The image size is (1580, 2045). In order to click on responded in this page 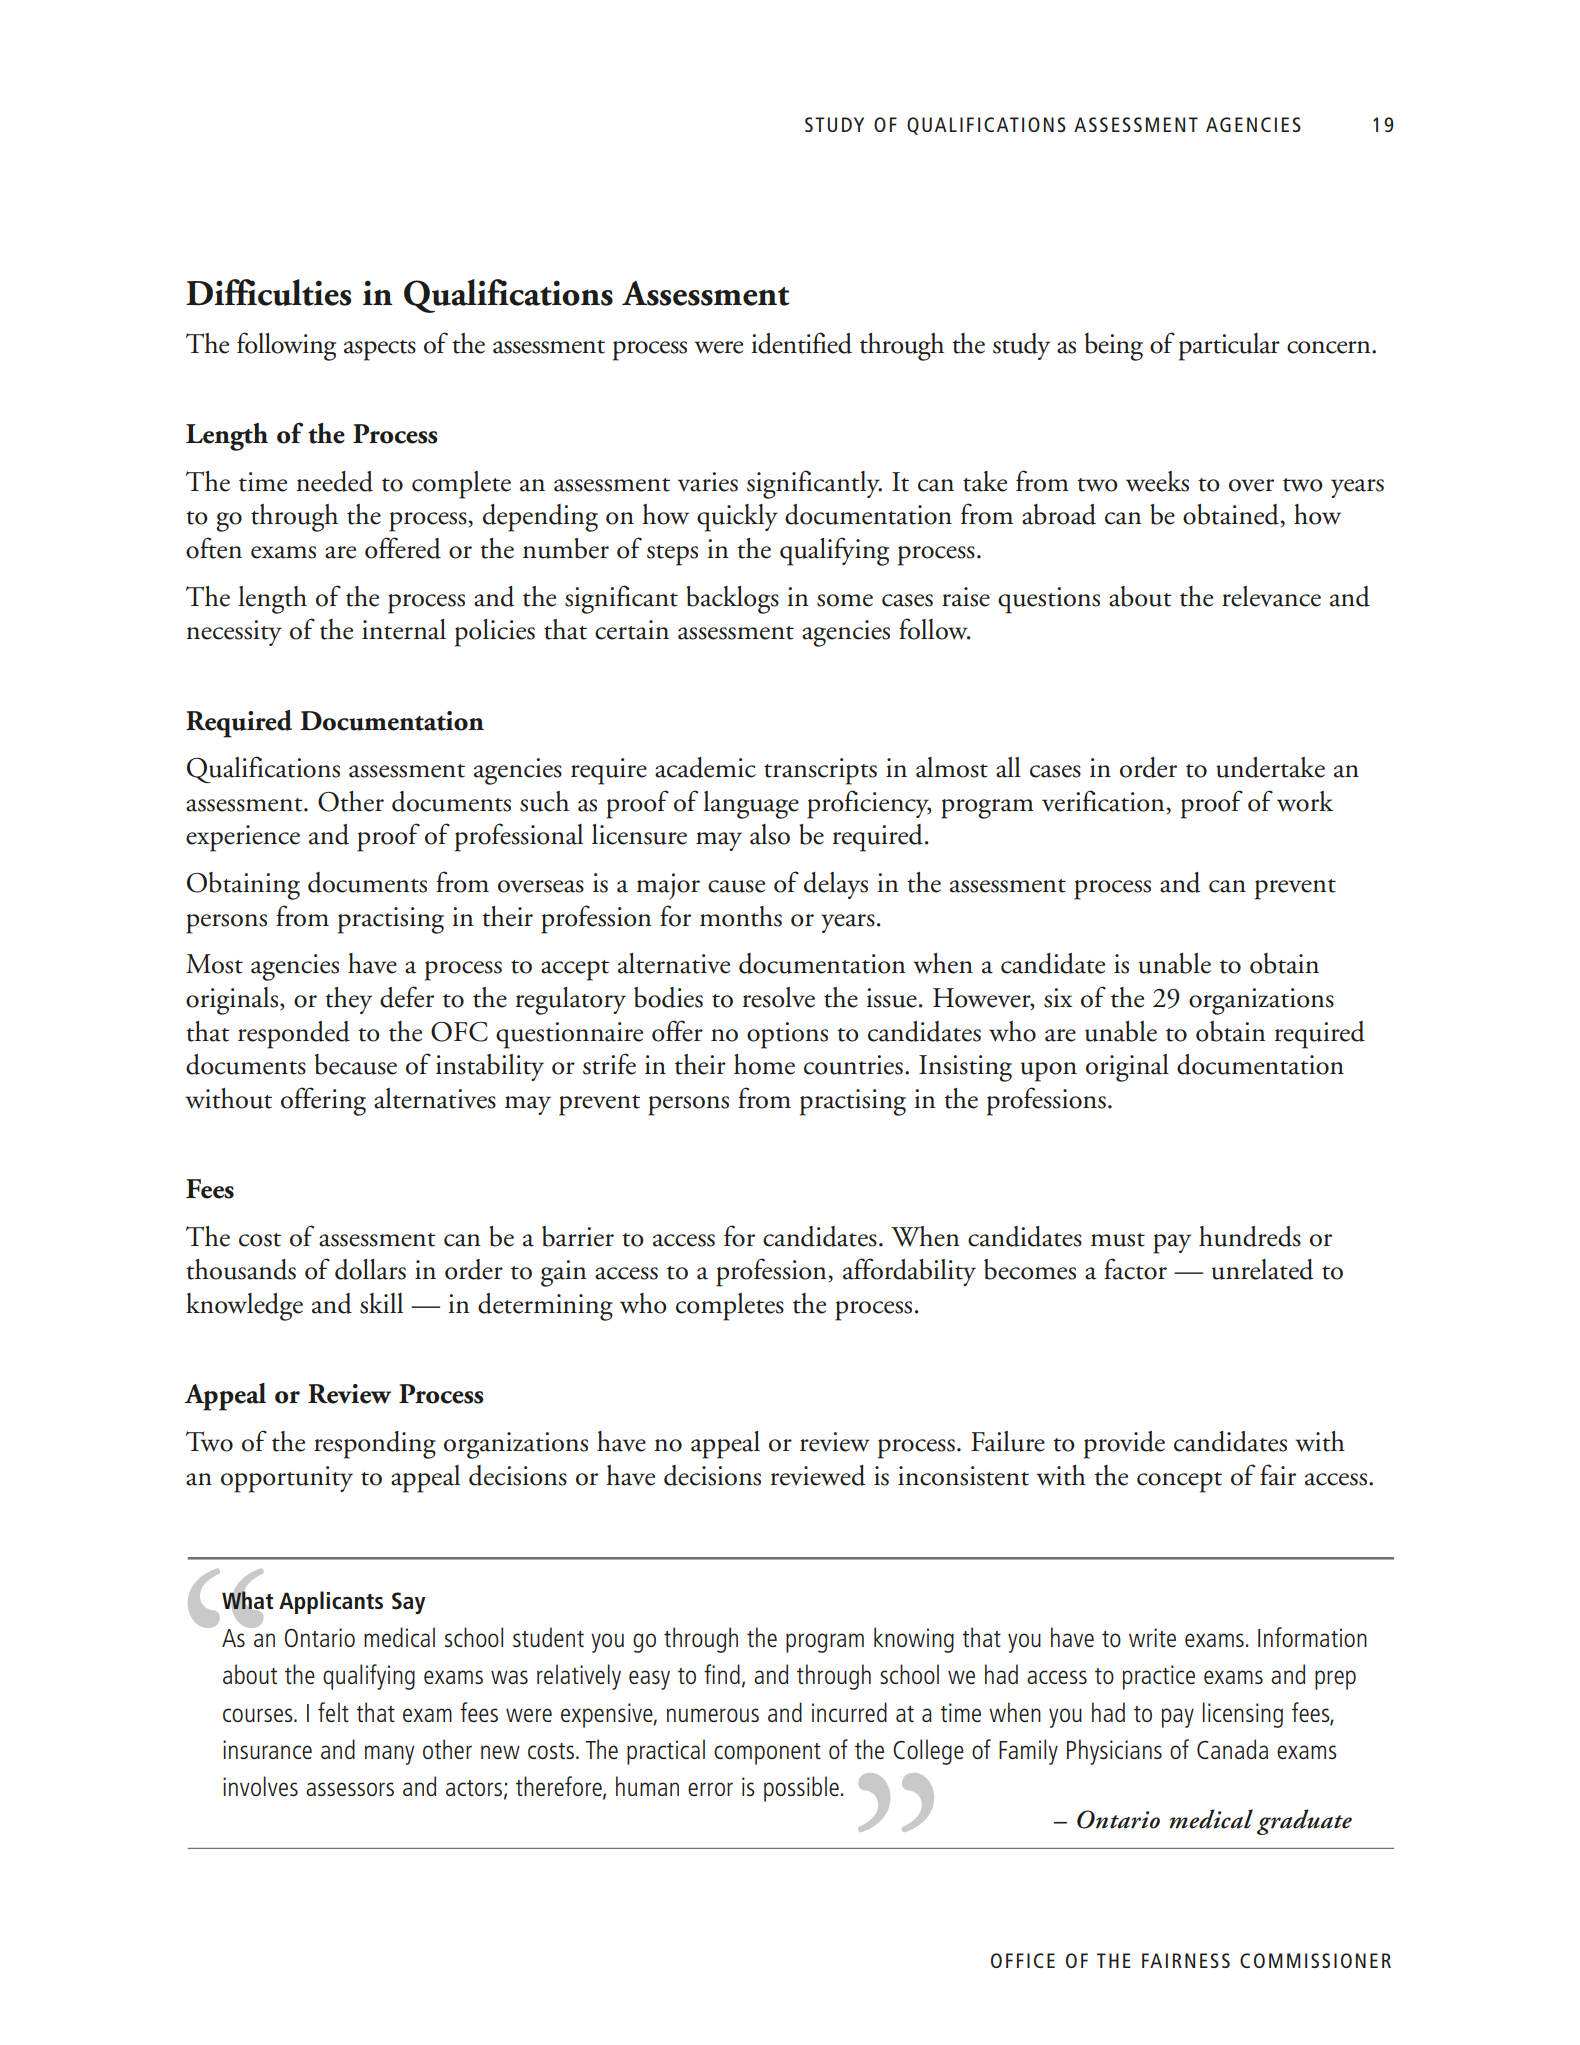, I will do `click(294, 1035)`.
